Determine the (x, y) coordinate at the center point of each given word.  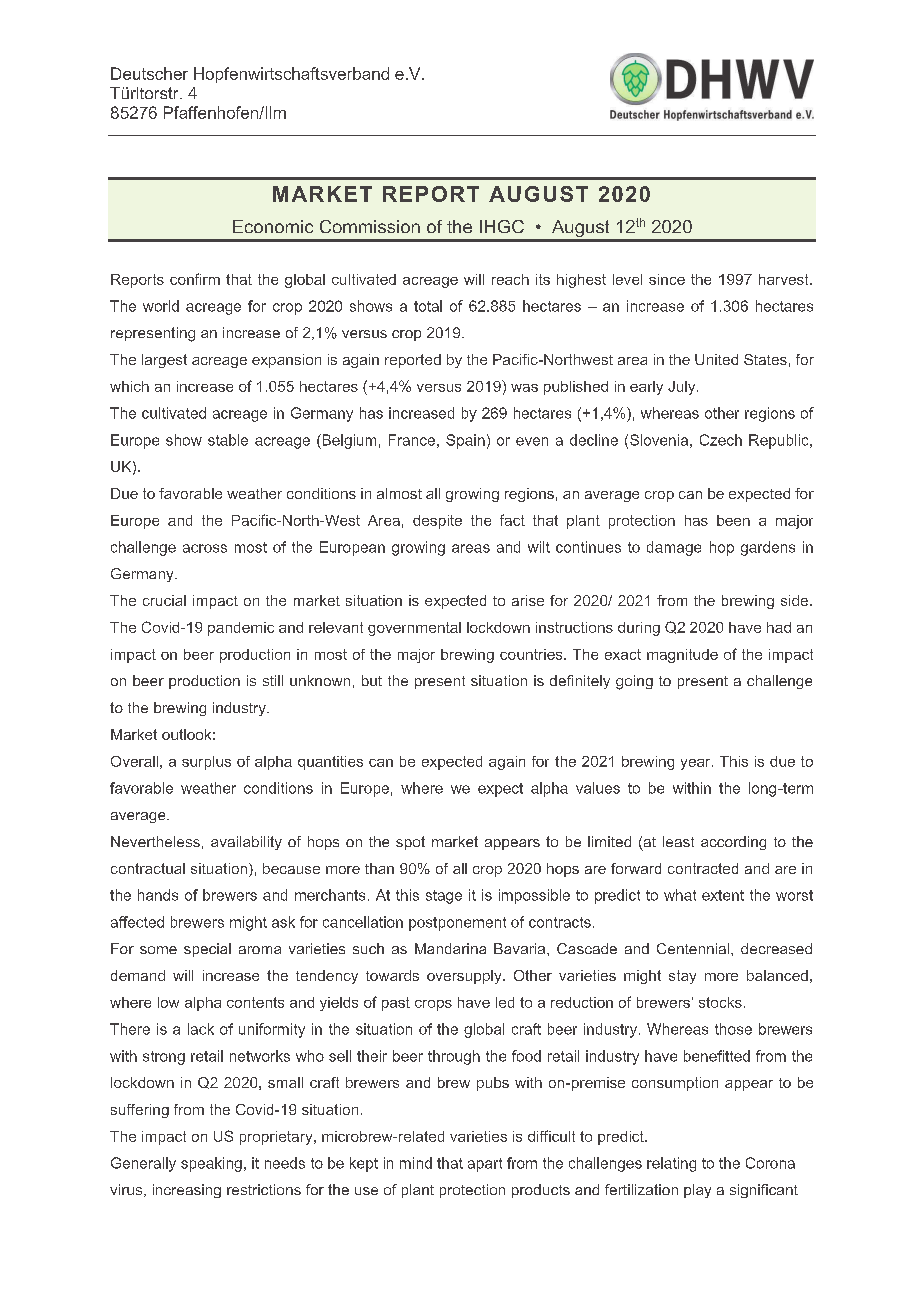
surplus (206, 763)
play (697, 1191)
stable (228, 440)
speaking (211, 1164)
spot (410, 843)
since (667, 279)
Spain (465, 441)
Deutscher (149, 73)
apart (485, 1165)
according (733, 843)
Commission (370, 226)
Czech (721, 440)
